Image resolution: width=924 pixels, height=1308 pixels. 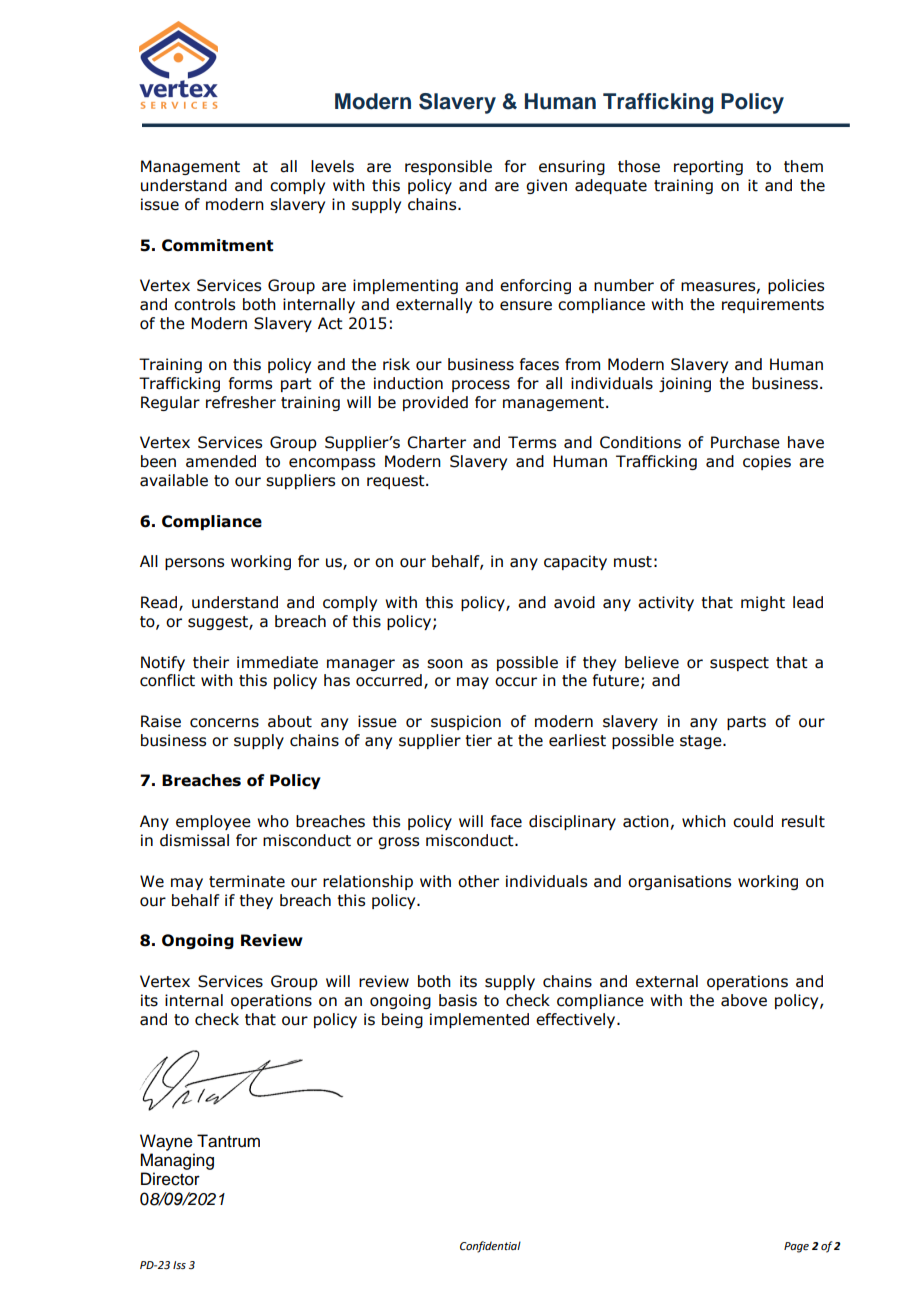 I want to click on concerns, so click(x=224, y=723).
